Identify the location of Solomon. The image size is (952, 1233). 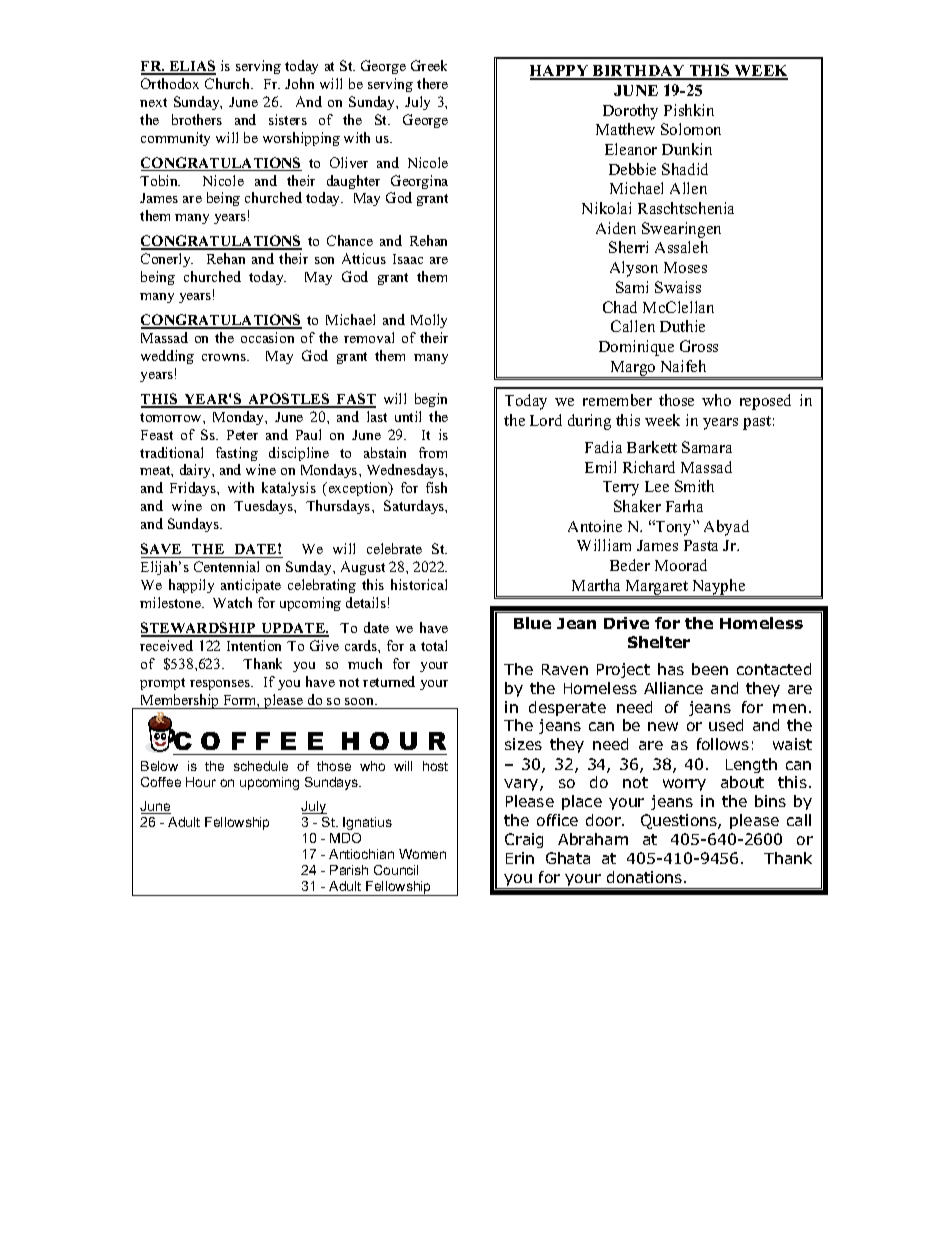
(691, 129).
